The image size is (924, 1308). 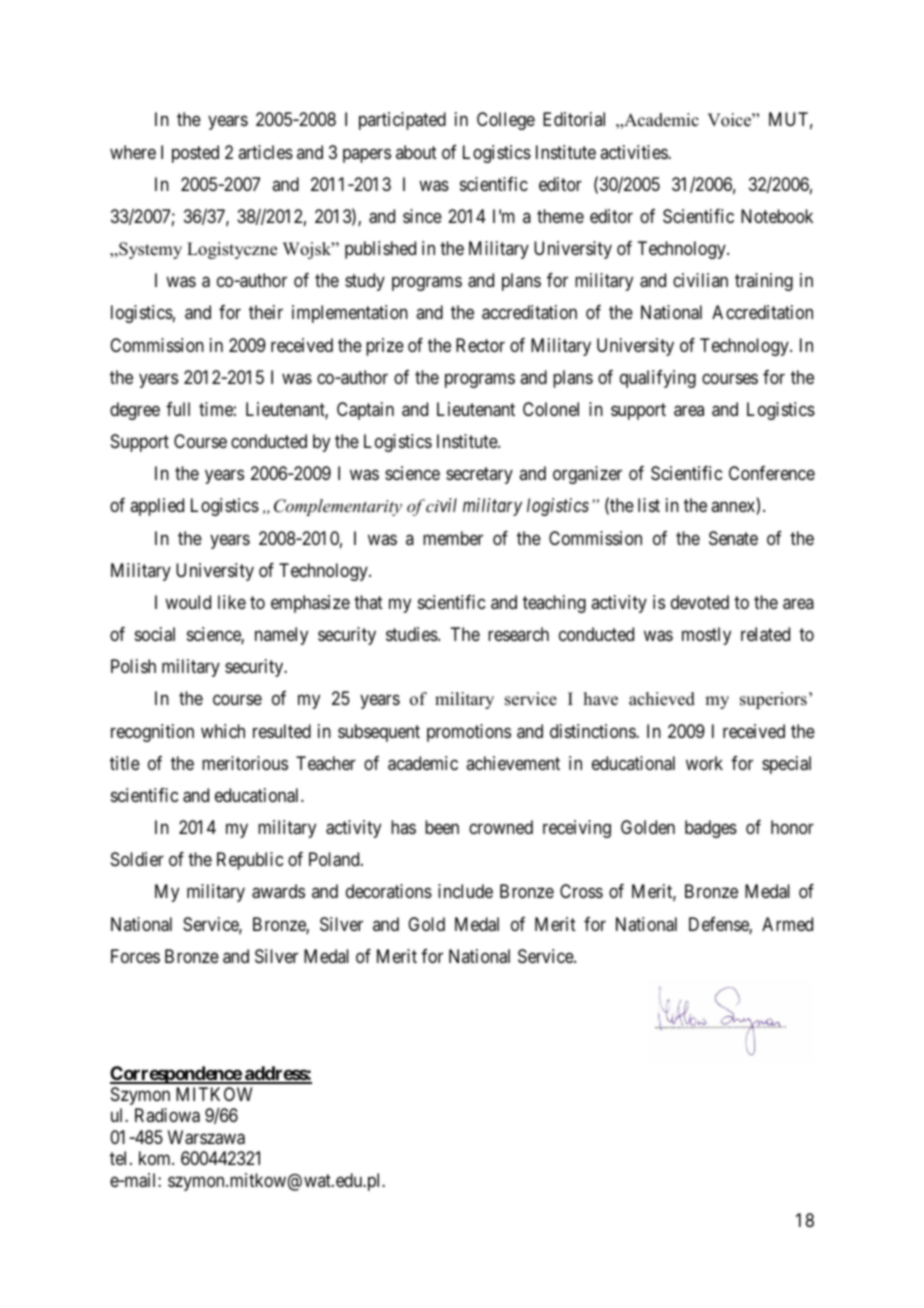 I want to click on studies, so click(x=412, y=634).
